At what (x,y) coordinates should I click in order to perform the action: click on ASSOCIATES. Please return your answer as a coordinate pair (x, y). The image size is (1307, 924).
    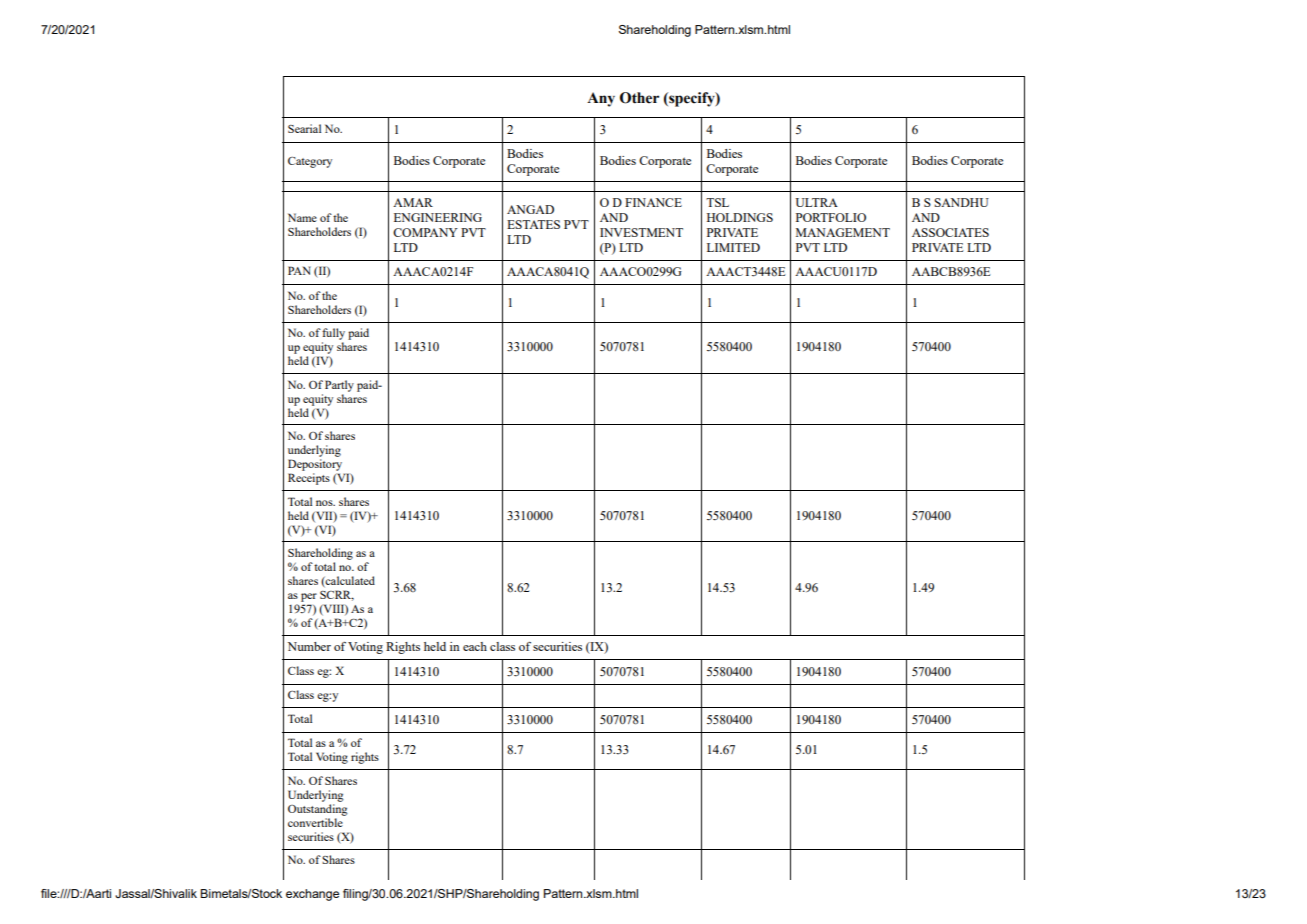
    Looking at the image, I should click on (950, 232).
